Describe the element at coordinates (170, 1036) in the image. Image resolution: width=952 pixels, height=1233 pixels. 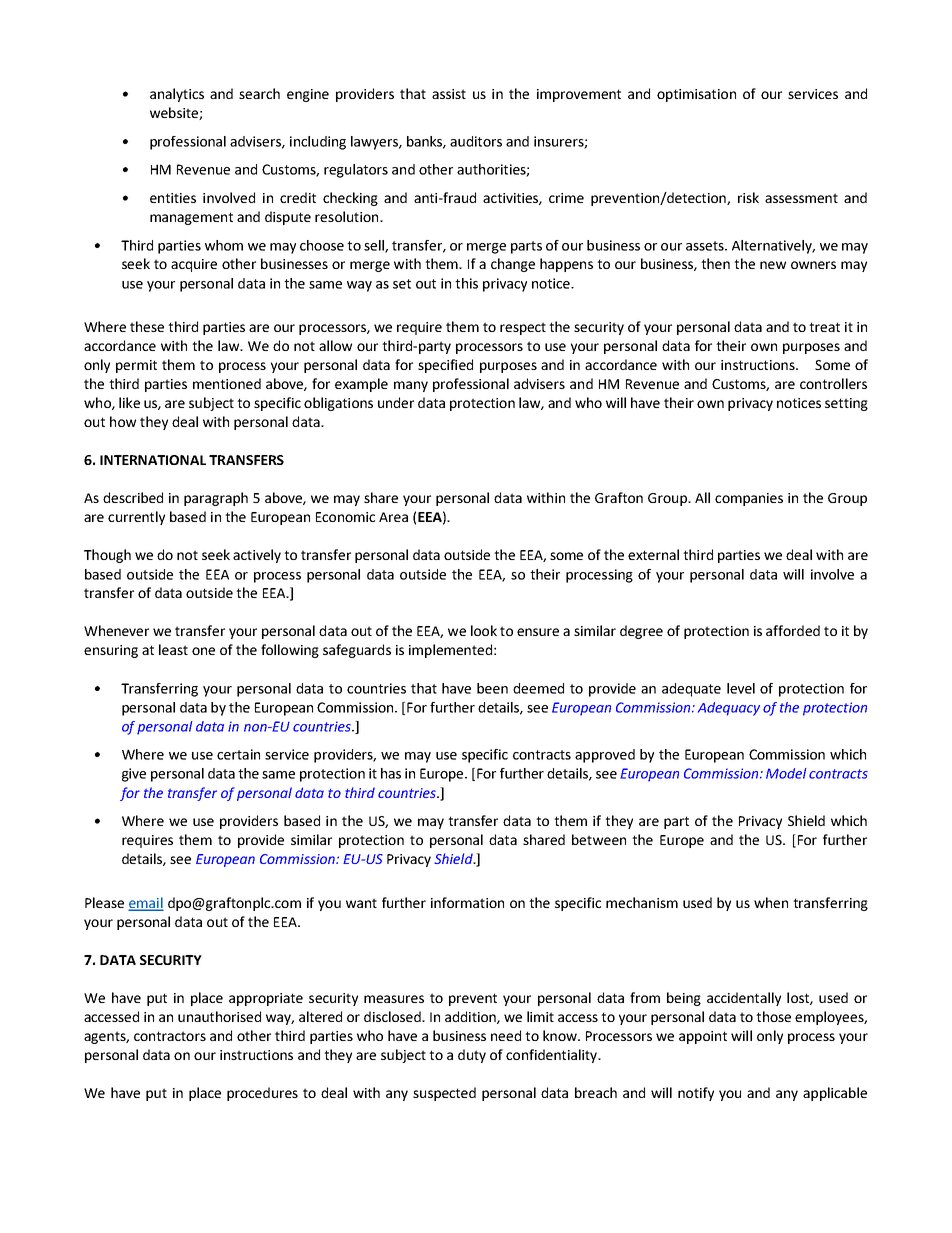
I see `contractors` at that location.
